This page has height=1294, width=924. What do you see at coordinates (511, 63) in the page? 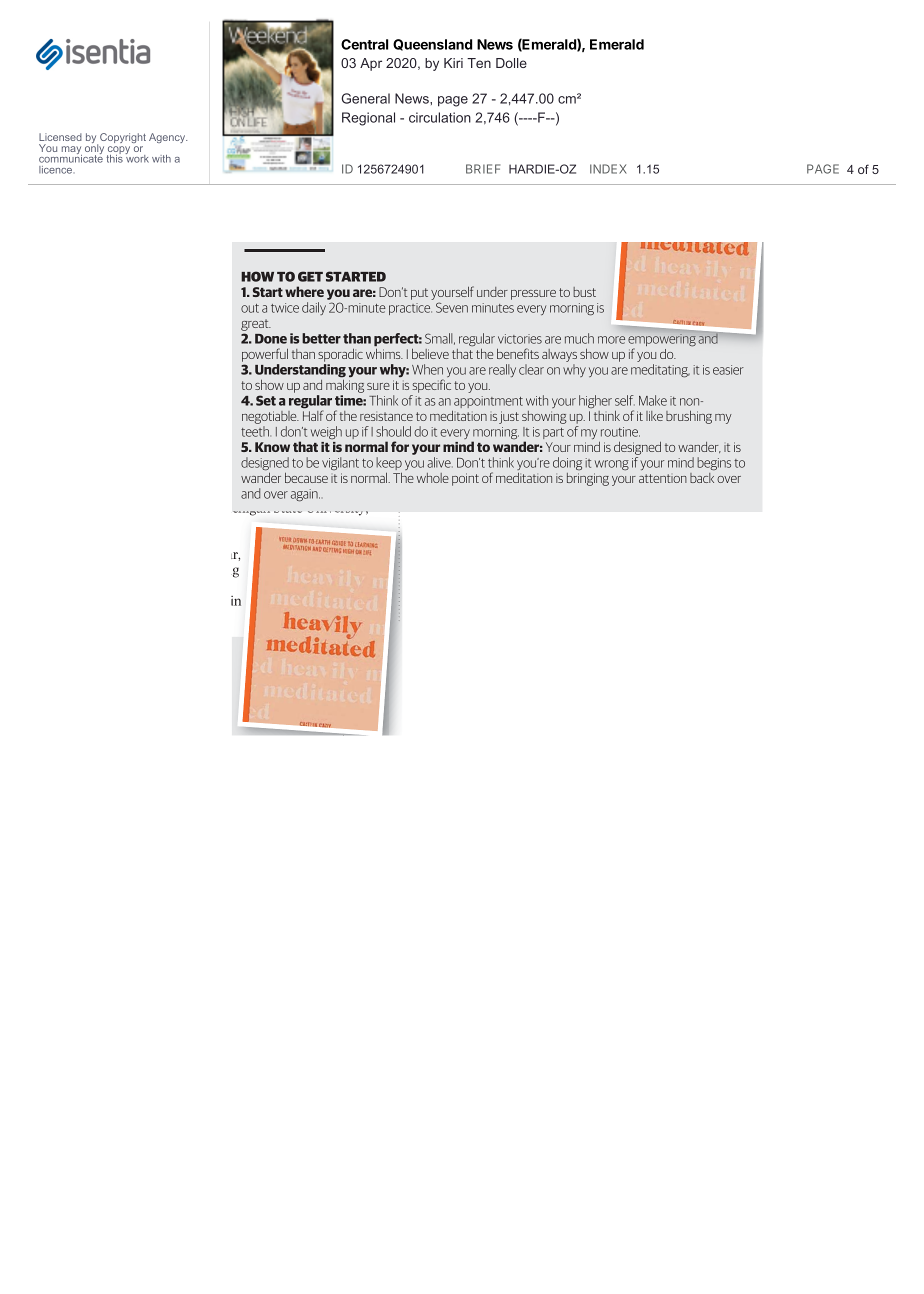
I see `Dolle` at bounding box center [511, 63].
